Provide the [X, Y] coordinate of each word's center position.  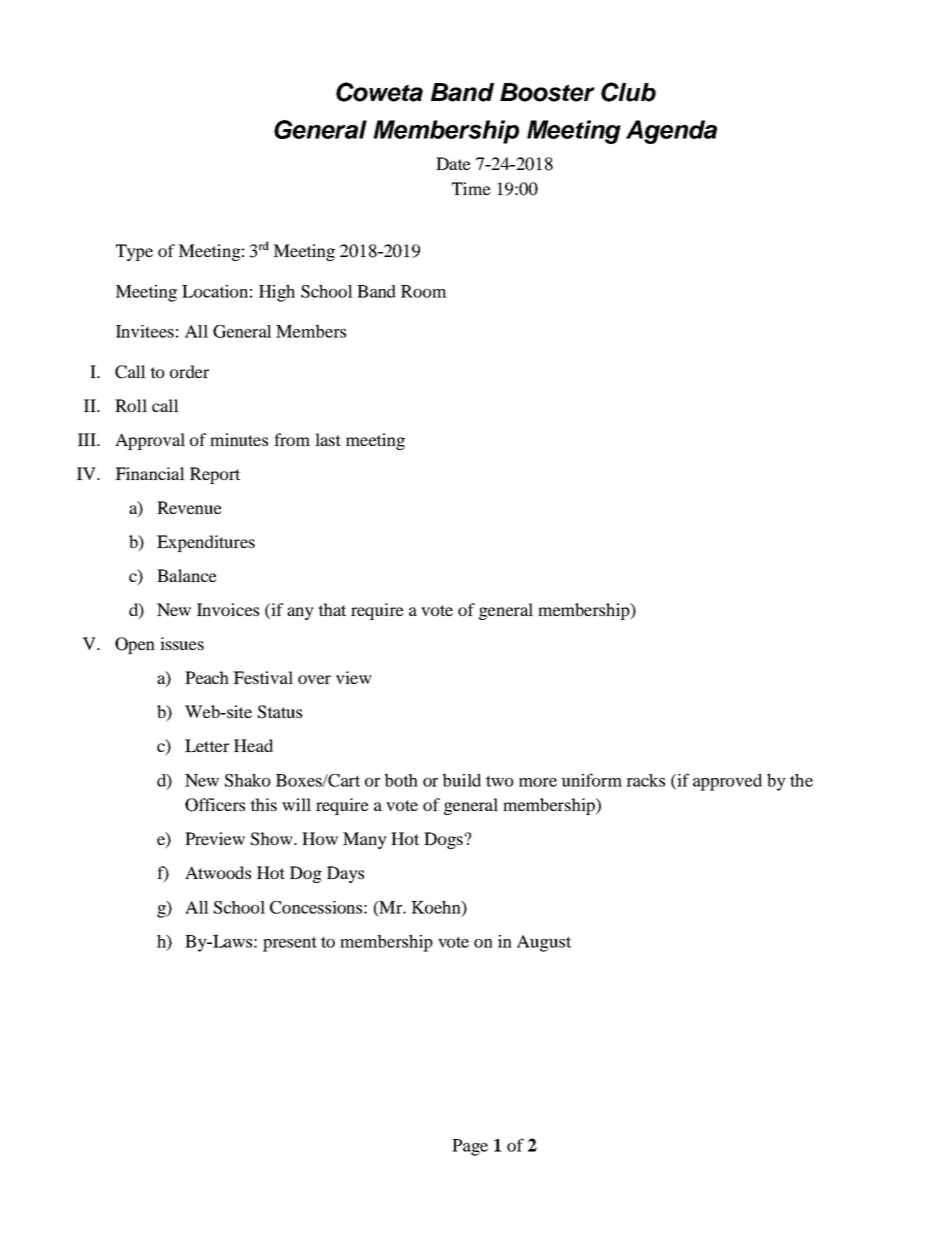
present [290, 944]
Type [134, 252]
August [544, 943]
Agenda [671, 132]
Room [424, 291]
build [461, 780]
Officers [215, 805]
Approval [150, 441]
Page [470, 1147]
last [328, 439]
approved [727, 782]
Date [453, 163]
